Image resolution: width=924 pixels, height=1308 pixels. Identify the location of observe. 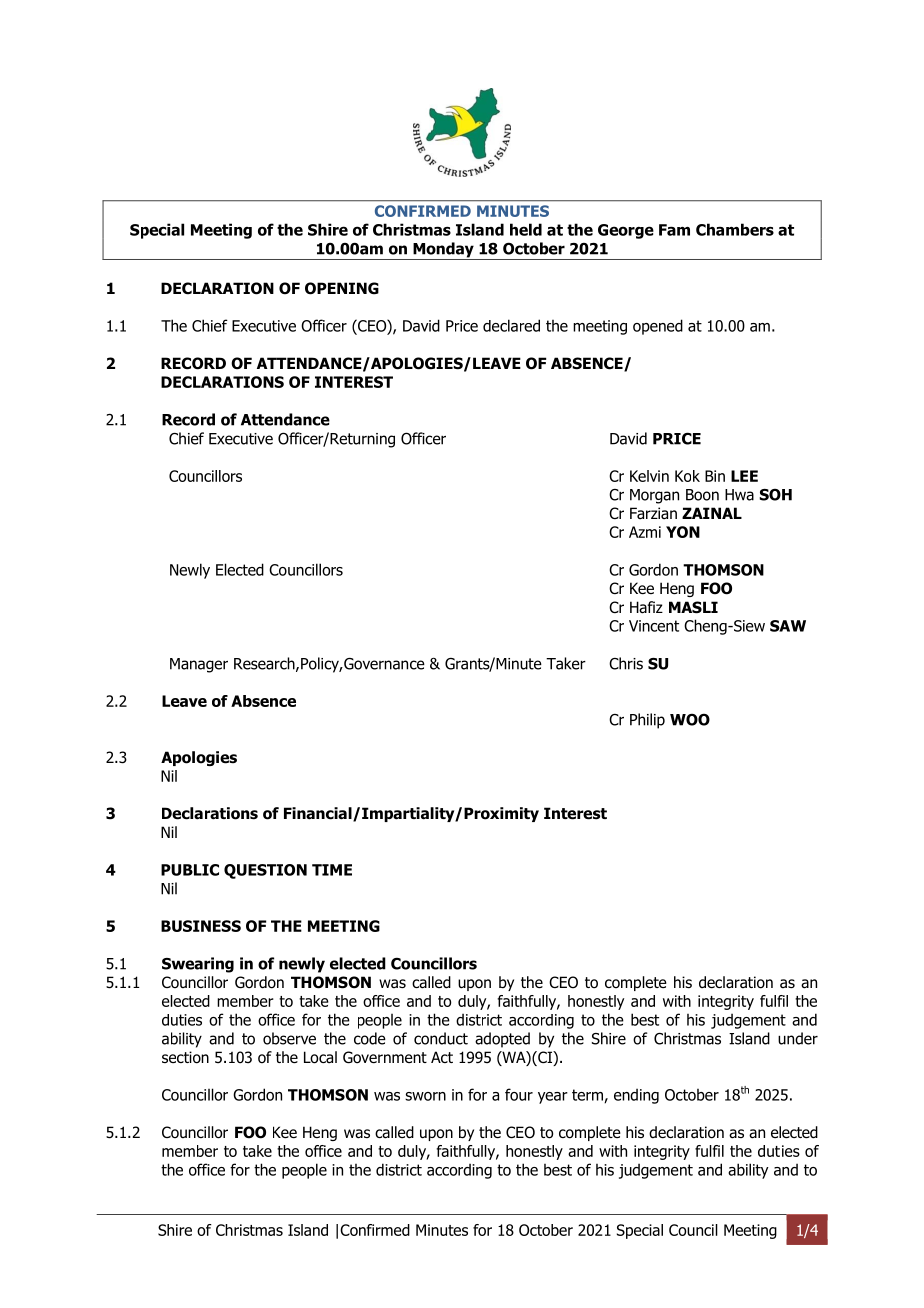
(289, 1038).
